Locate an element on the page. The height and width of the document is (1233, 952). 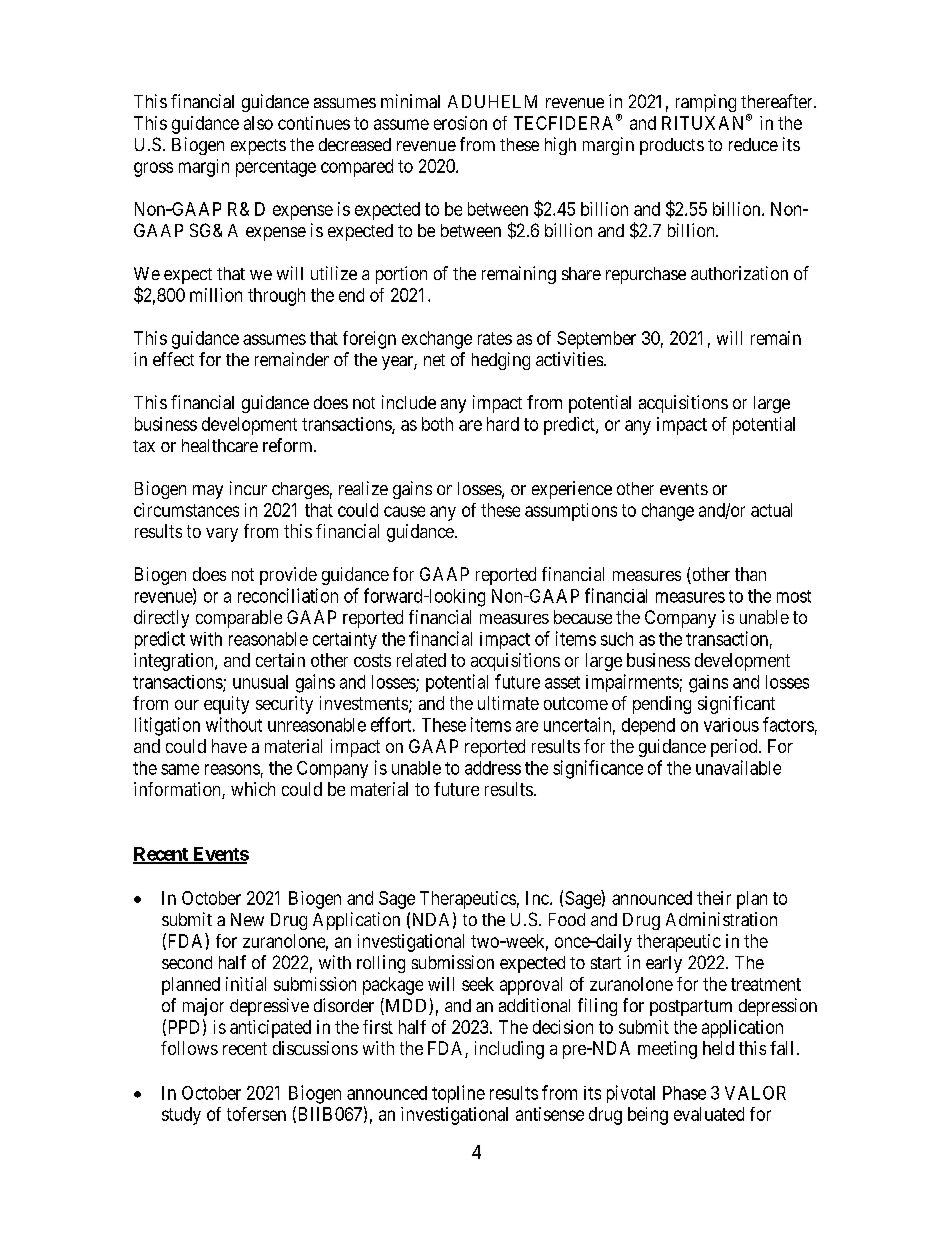
study is located at coordinates (181, 1116).
